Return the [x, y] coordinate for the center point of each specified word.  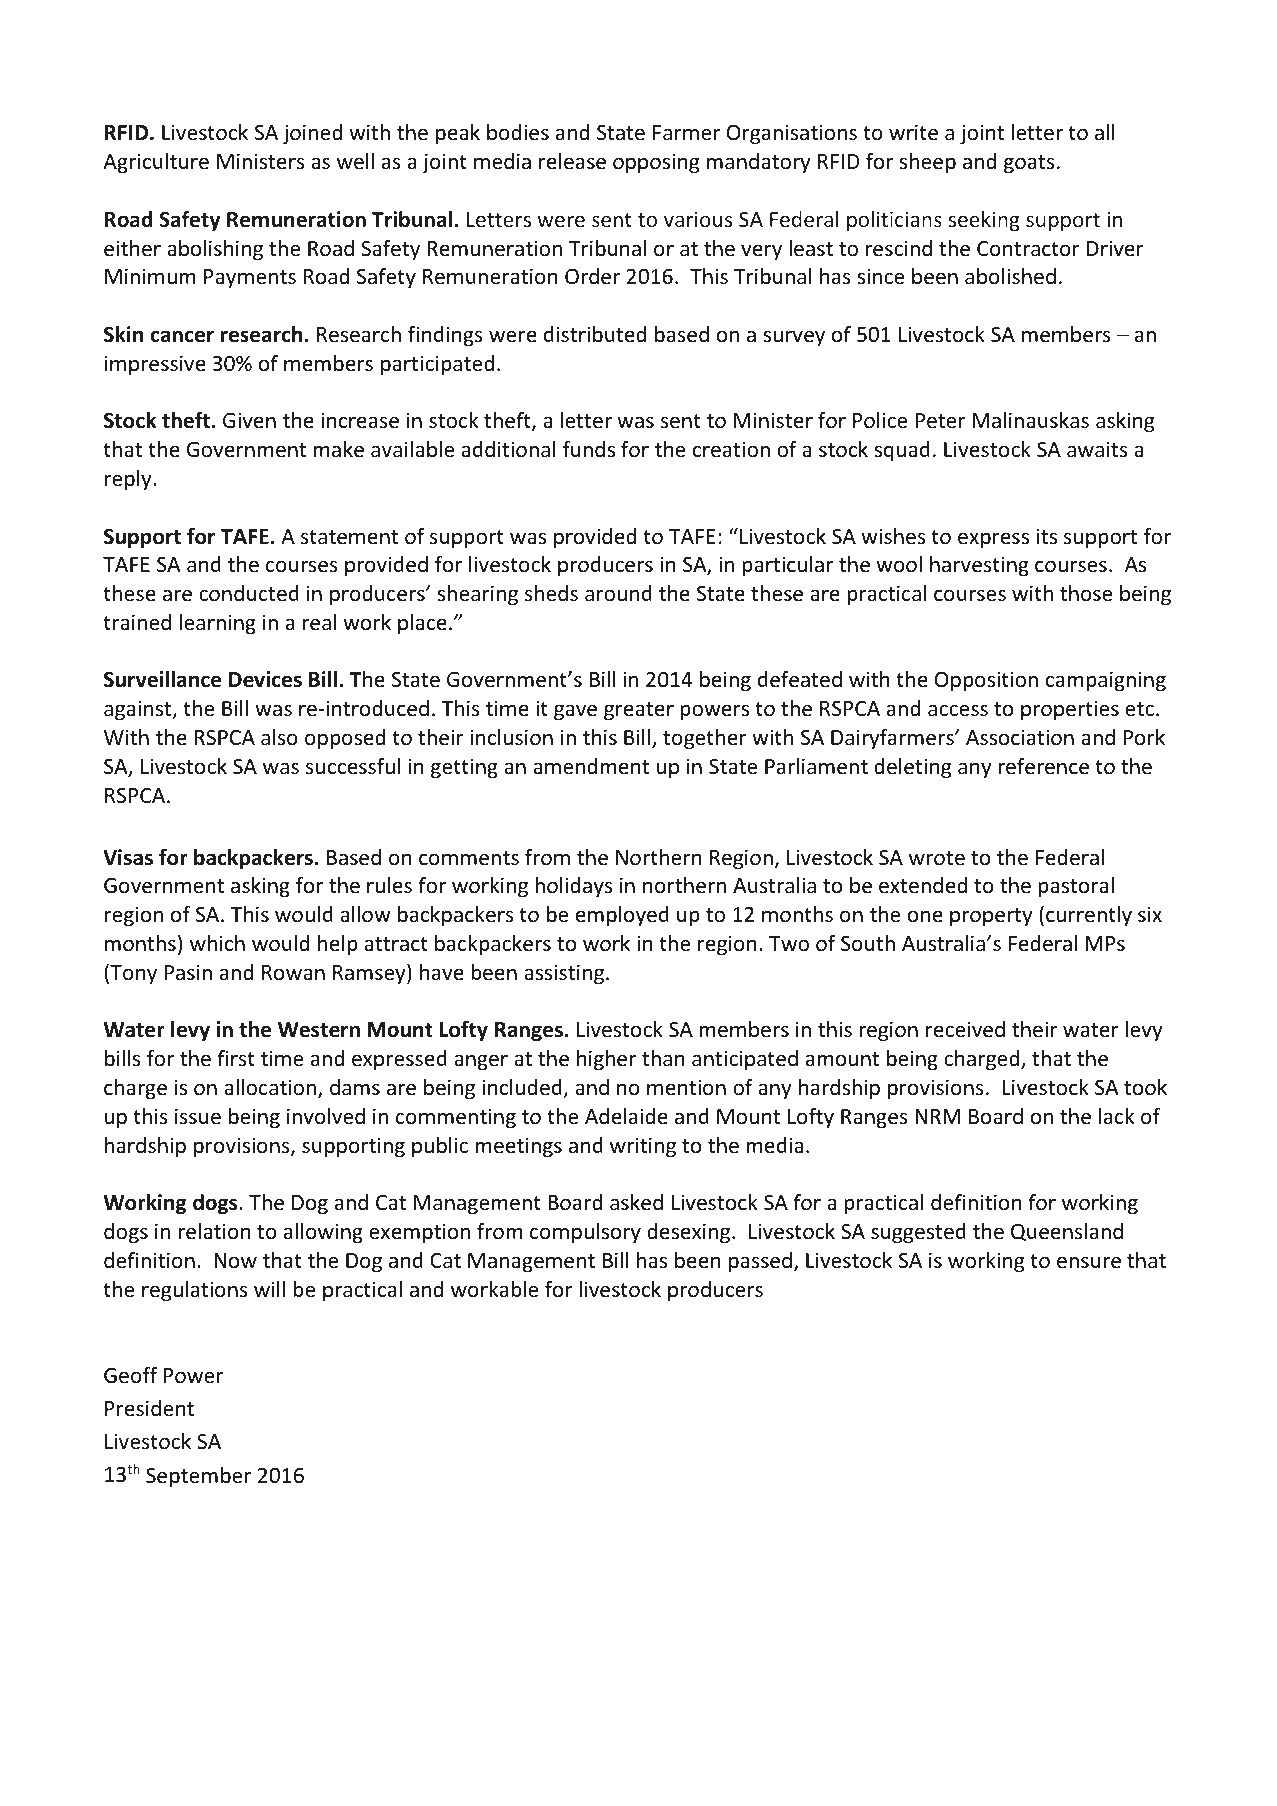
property [991, 917]
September [199, 1477]
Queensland [1067, 1232]
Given [249, 420]
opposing [656, 163]
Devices [265, 679]
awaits [1097, 449]
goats [1029, 164]
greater [639, 711]
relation [214, 1231]
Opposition [986, 681]
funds [589, 449]
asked [636, 1202]
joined [312, 134]
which [217, 943]
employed [622, 916]
